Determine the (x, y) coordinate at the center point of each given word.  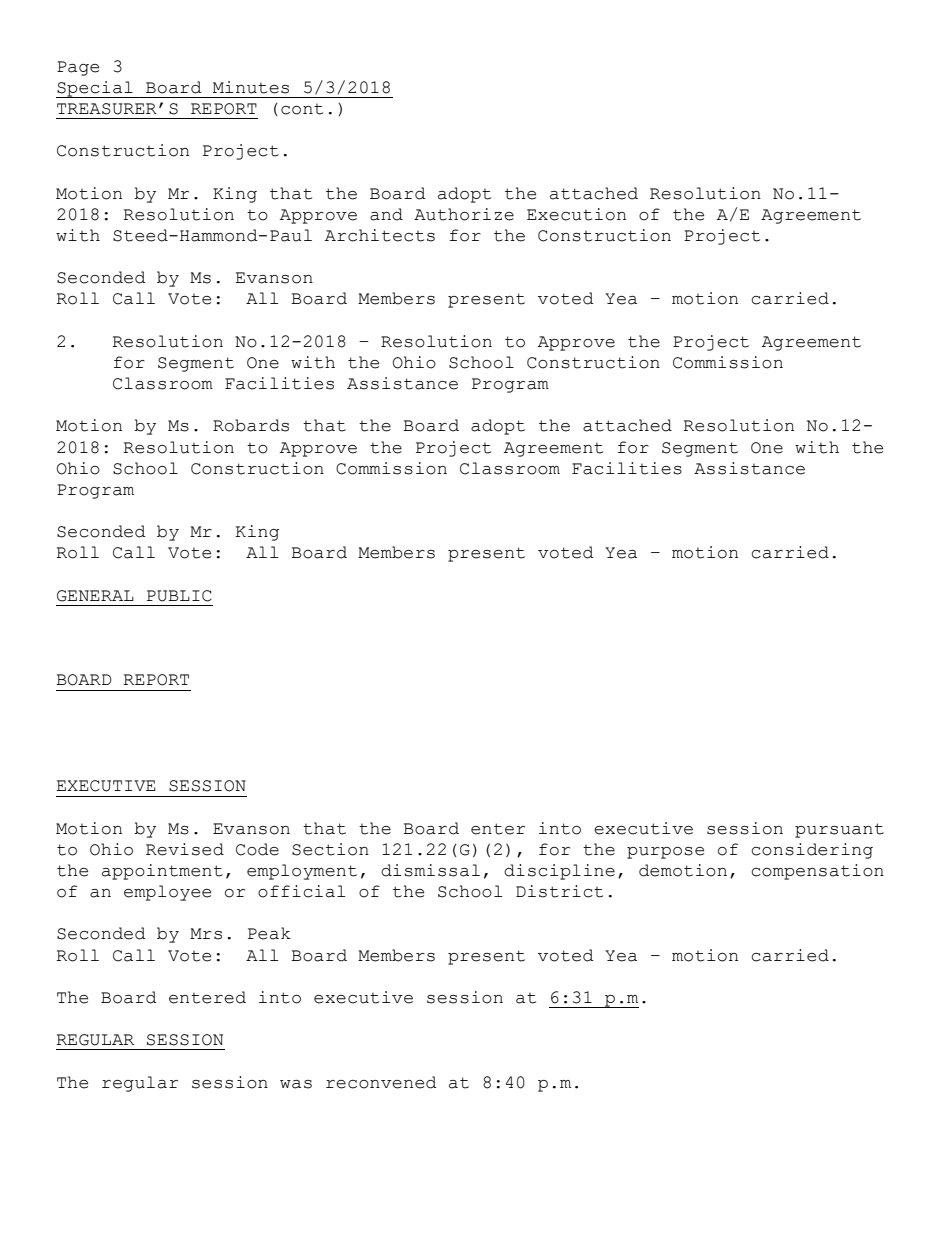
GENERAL (95, 596)
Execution (576, 214)
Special (95, 89)
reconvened (381, 1082)
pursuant (839, 830)
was (296, 1084)
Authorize (464, 214)
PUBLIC (179, 596)
